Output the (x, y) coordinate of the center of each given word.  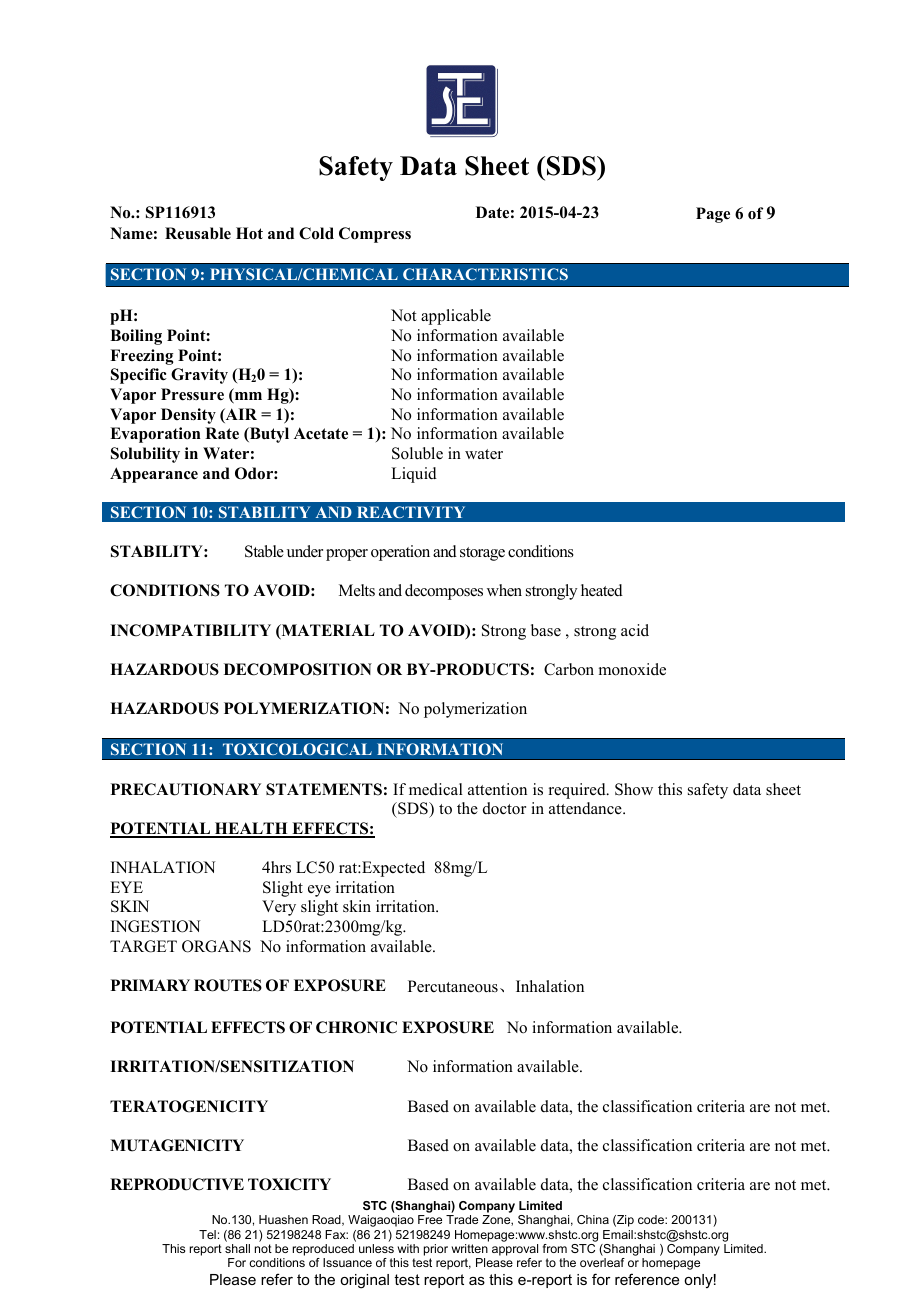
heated (602, 590)
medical (436, 789)
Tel (207, 1234)
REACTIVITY (411, 512)
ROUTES (228, 985)
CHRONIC (356, 1027)
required (578, 791)
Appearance (154, 475)
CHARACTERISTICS (485, 274)
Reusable (198, 233)
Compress (375, 235)
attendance (586, 808)
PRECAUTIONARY (186, 789)
